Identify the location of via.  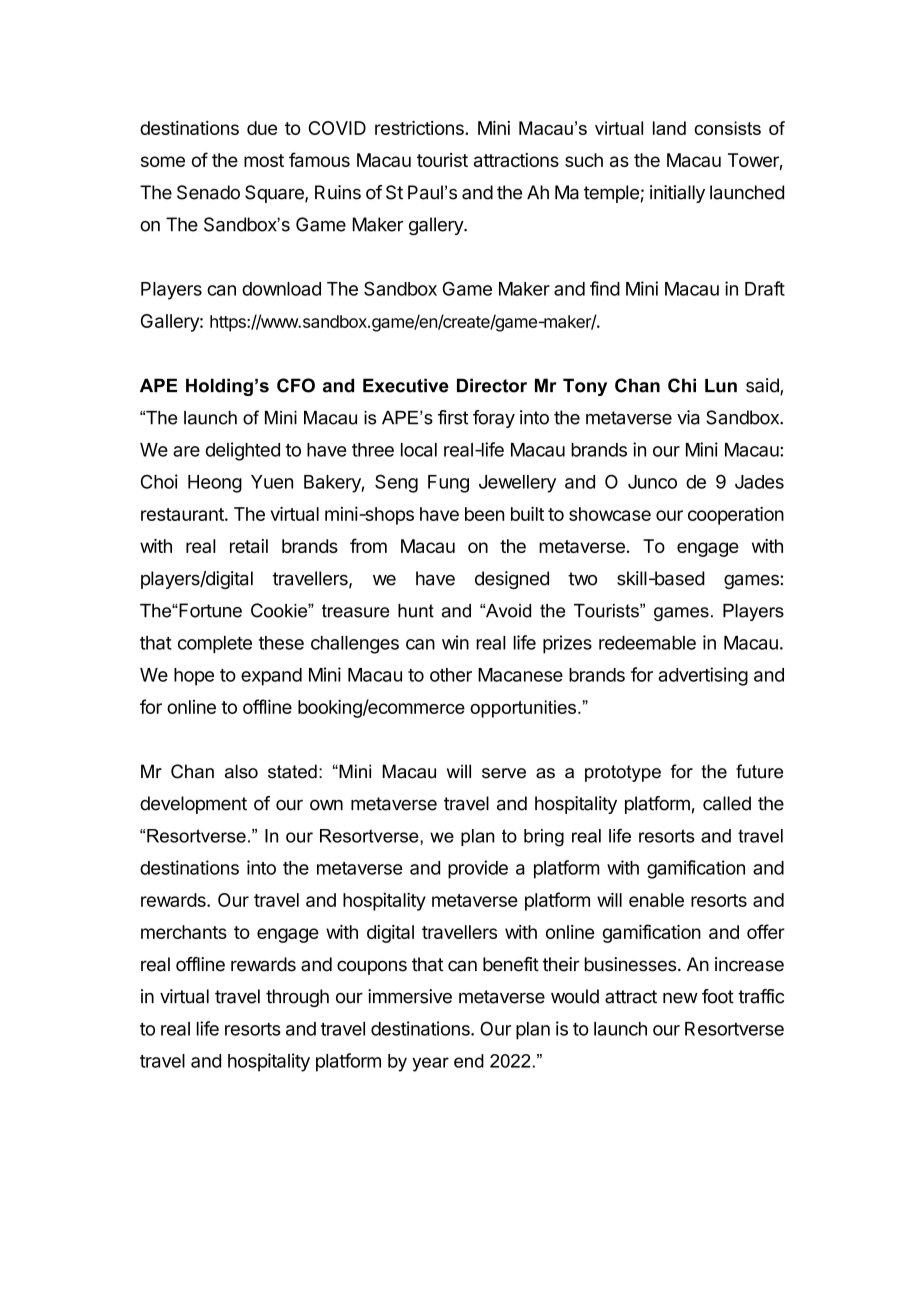
(688, 417).
